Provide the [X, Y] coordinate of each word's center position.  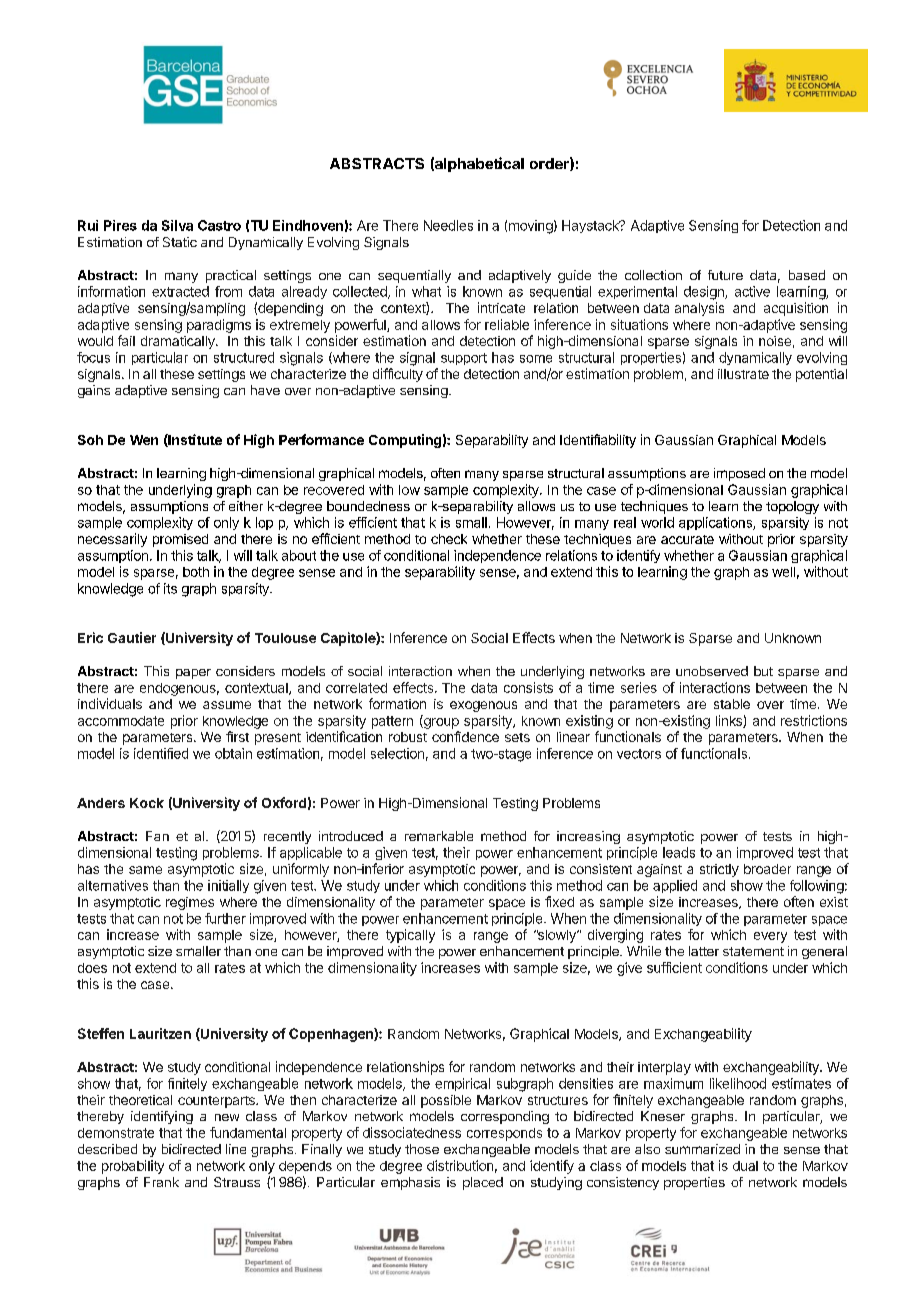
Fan [157, 836]
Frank [161, 1182]
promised [180, 540]
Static [180, 242]
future [725, 275]
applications [716, 523]
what [426, 291]
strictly [719, 870]
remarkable [439, 836]
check [449, 539]
